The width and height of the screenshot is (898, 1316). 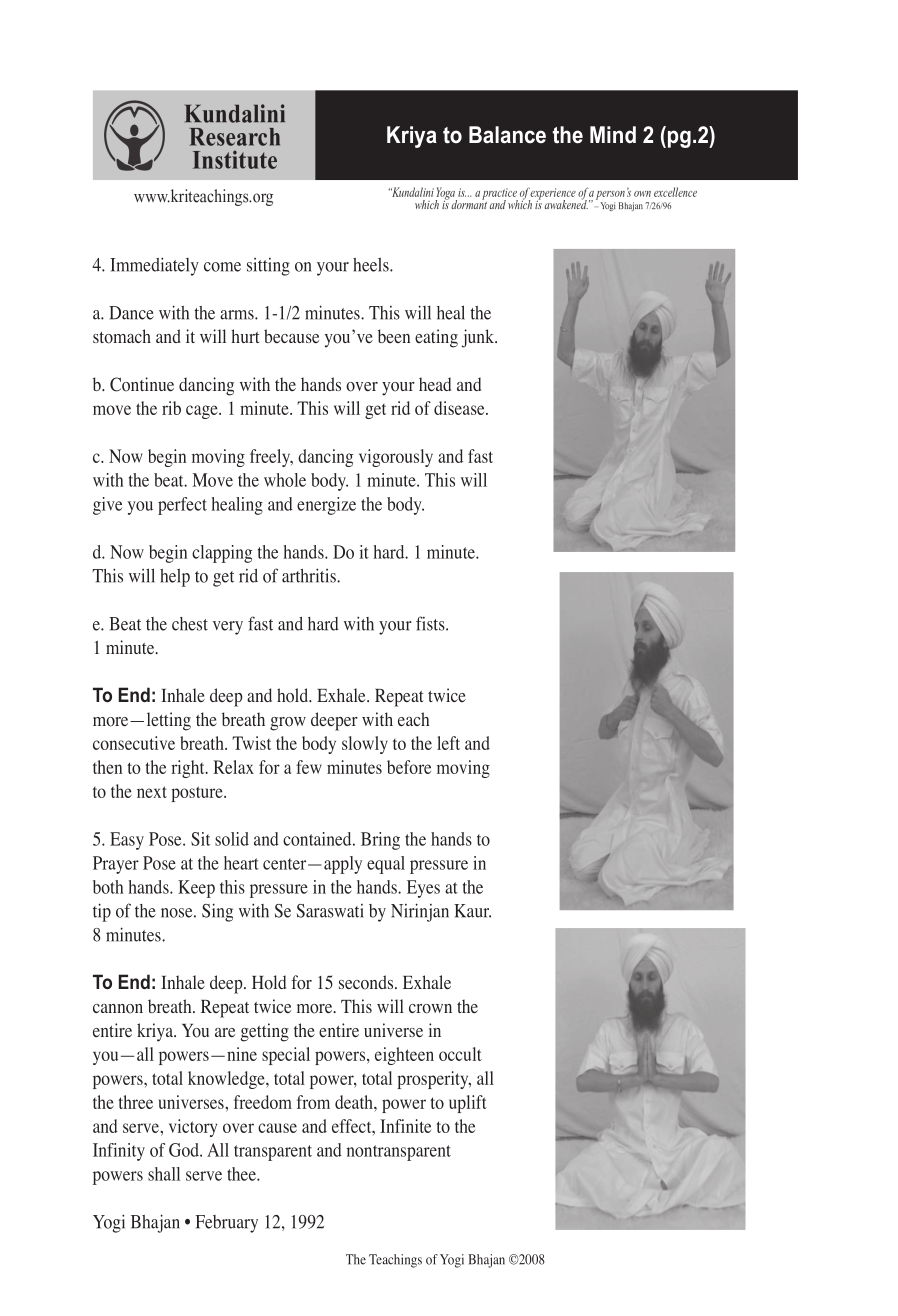 I want to click on Immediately, so click(x=154, y=266).
